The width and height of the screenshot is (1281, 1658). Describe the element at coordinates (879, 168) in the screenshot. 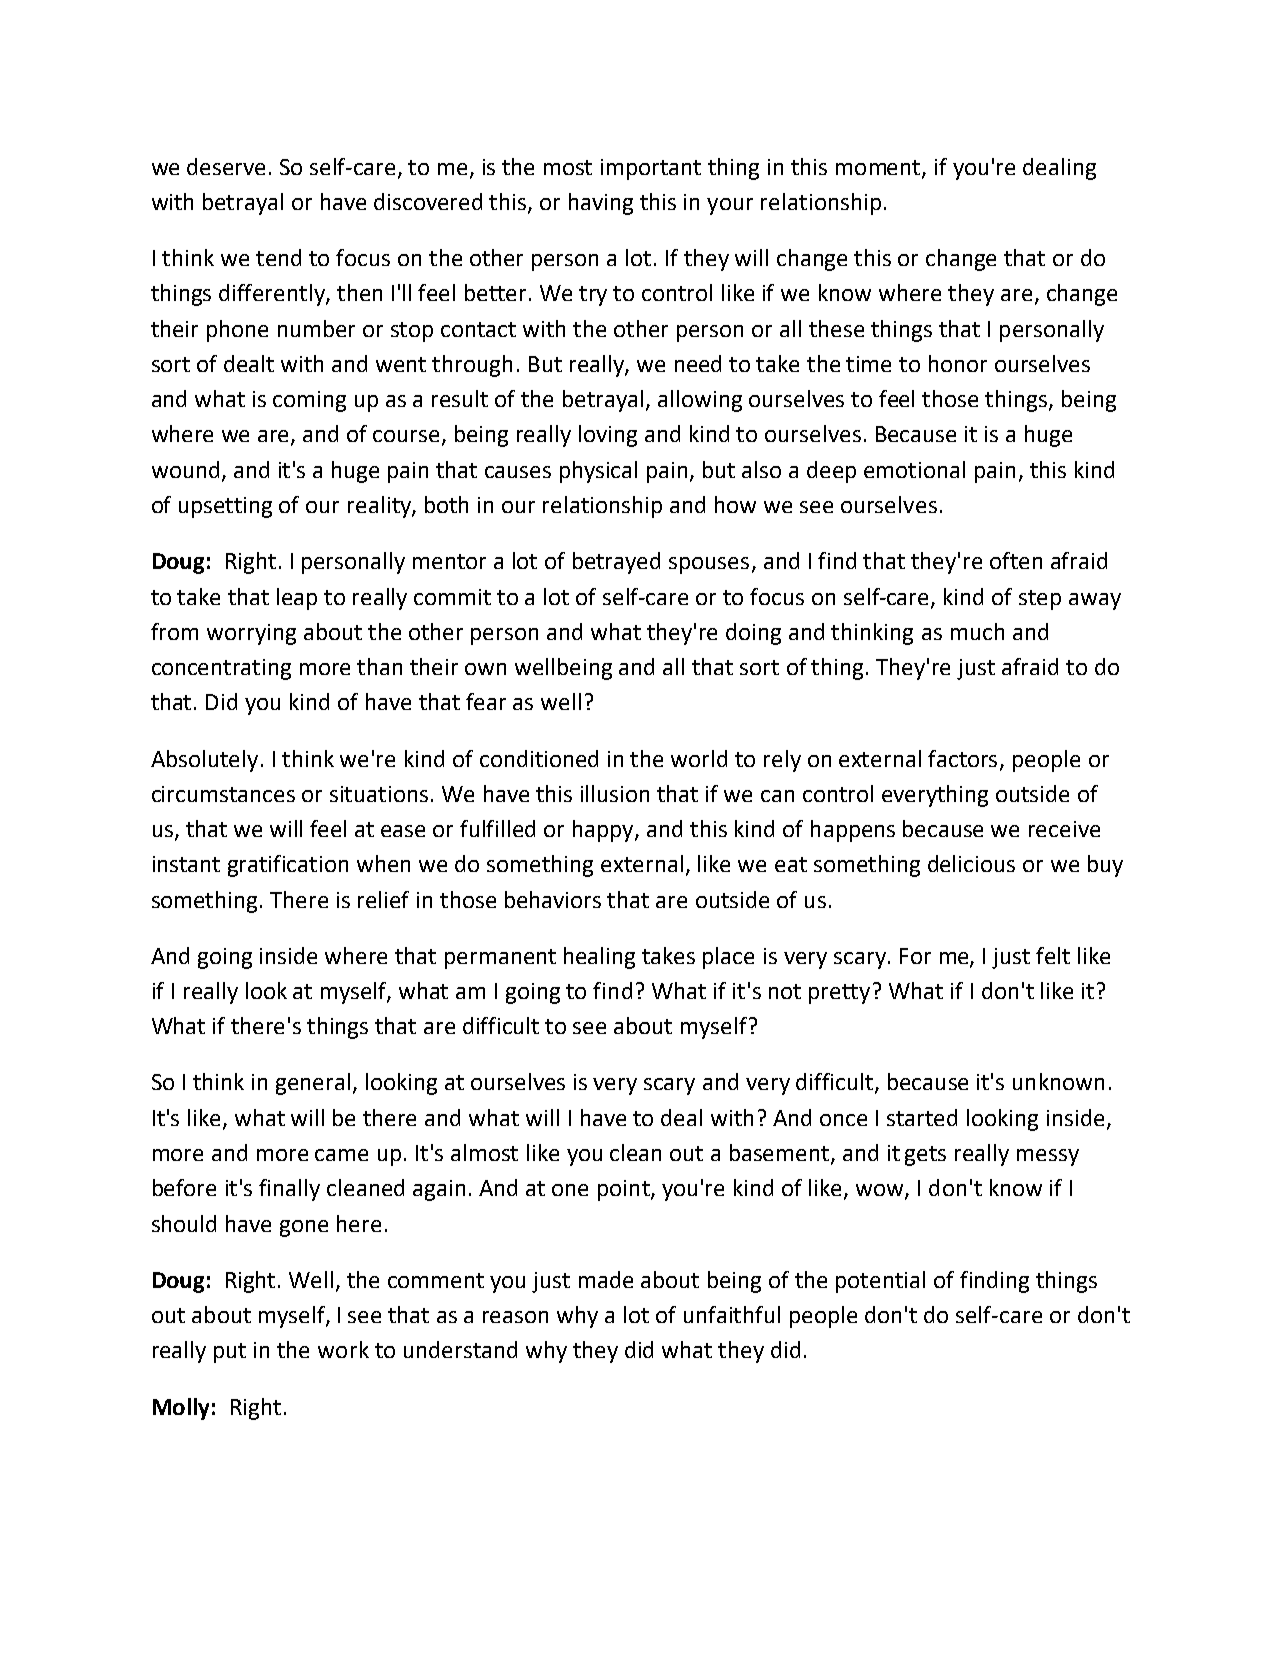

I see `moment` at that location.
